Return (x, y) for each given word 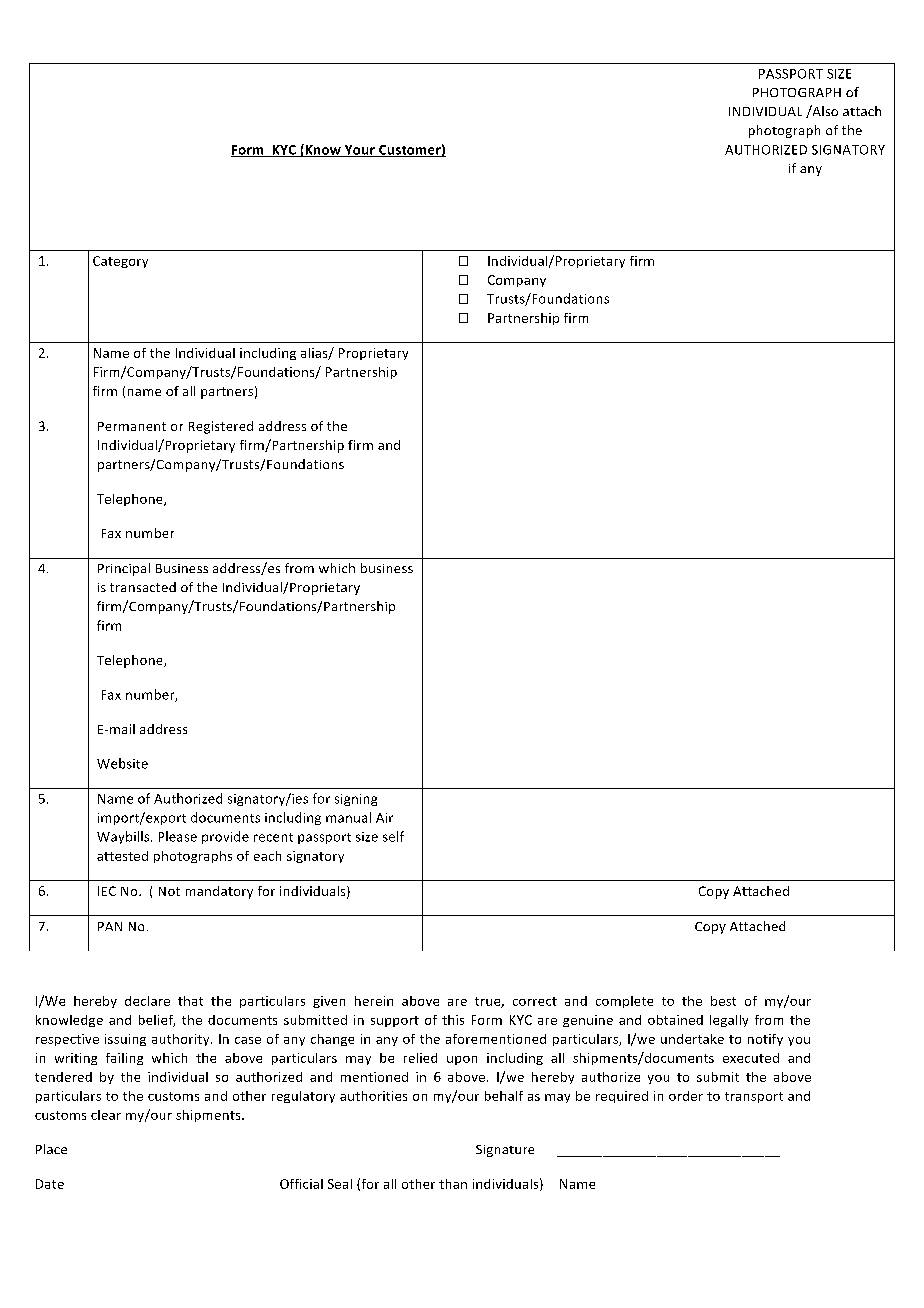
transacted (143, 587)
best (723, 1001)
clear (106, 1115)
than (453, 1184)
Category (120, 262)
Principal (124, 569)
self (393, 836)
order (686, 1096)
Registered (221, 427)
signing (356, 800)
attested (122, 856)
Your (359, 151)
